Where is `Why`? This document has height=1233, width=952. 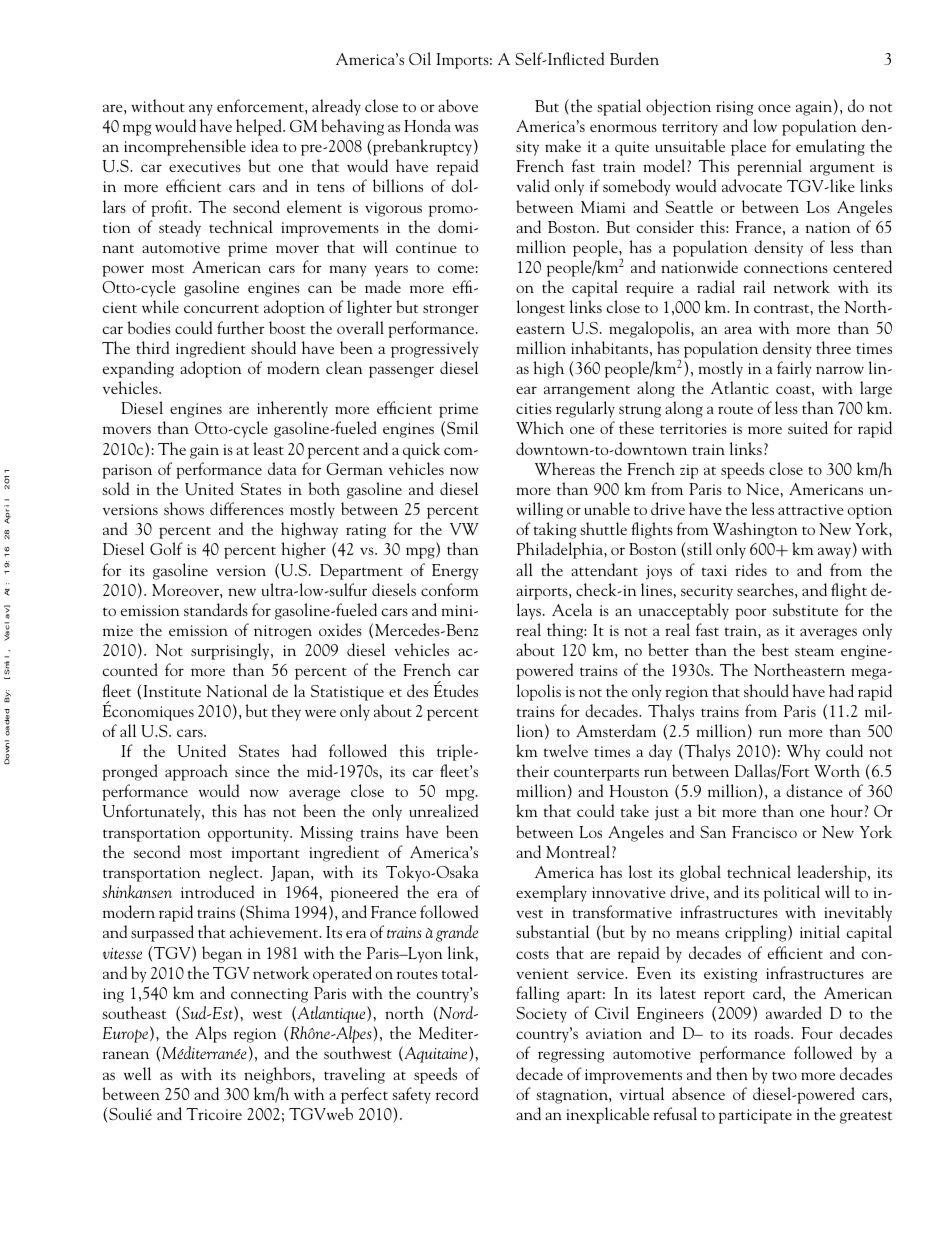
Why is located at coordinates (803, 752).
